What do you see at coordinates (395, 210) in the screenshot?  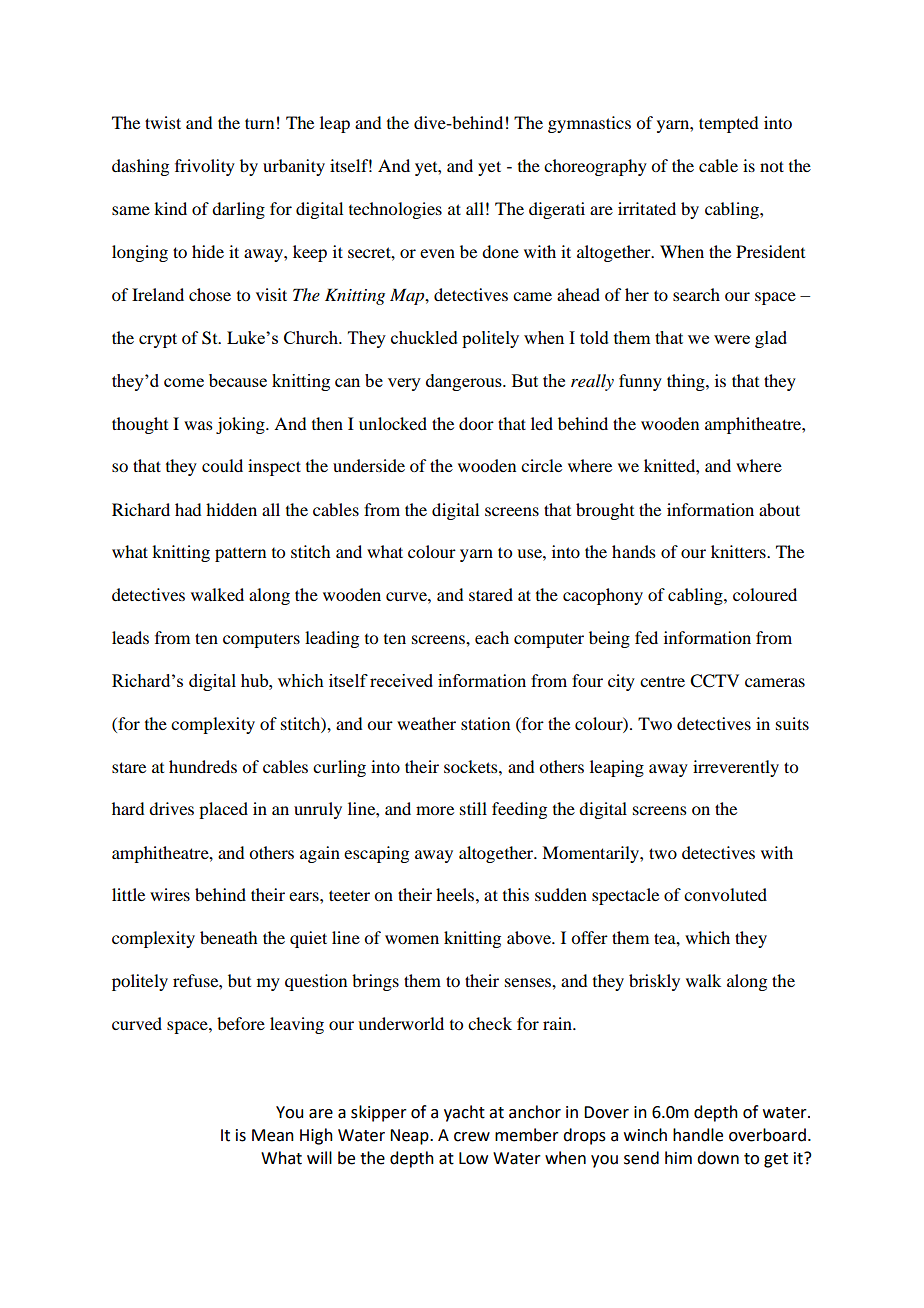 I see `technologies` at bounding box center [395, 210].
